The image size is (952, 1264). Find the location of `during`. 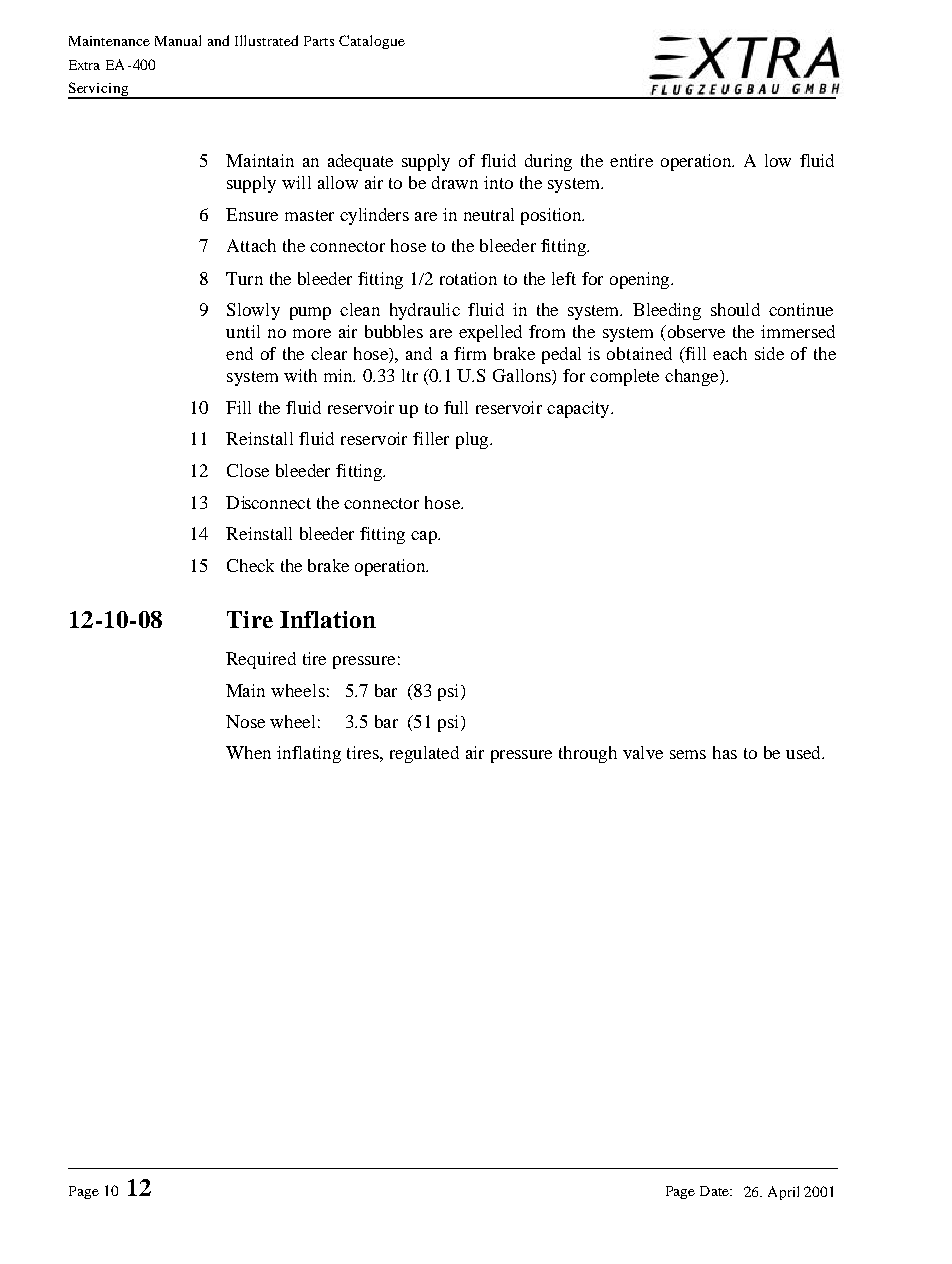

during is located at coordinates (548, 162).
